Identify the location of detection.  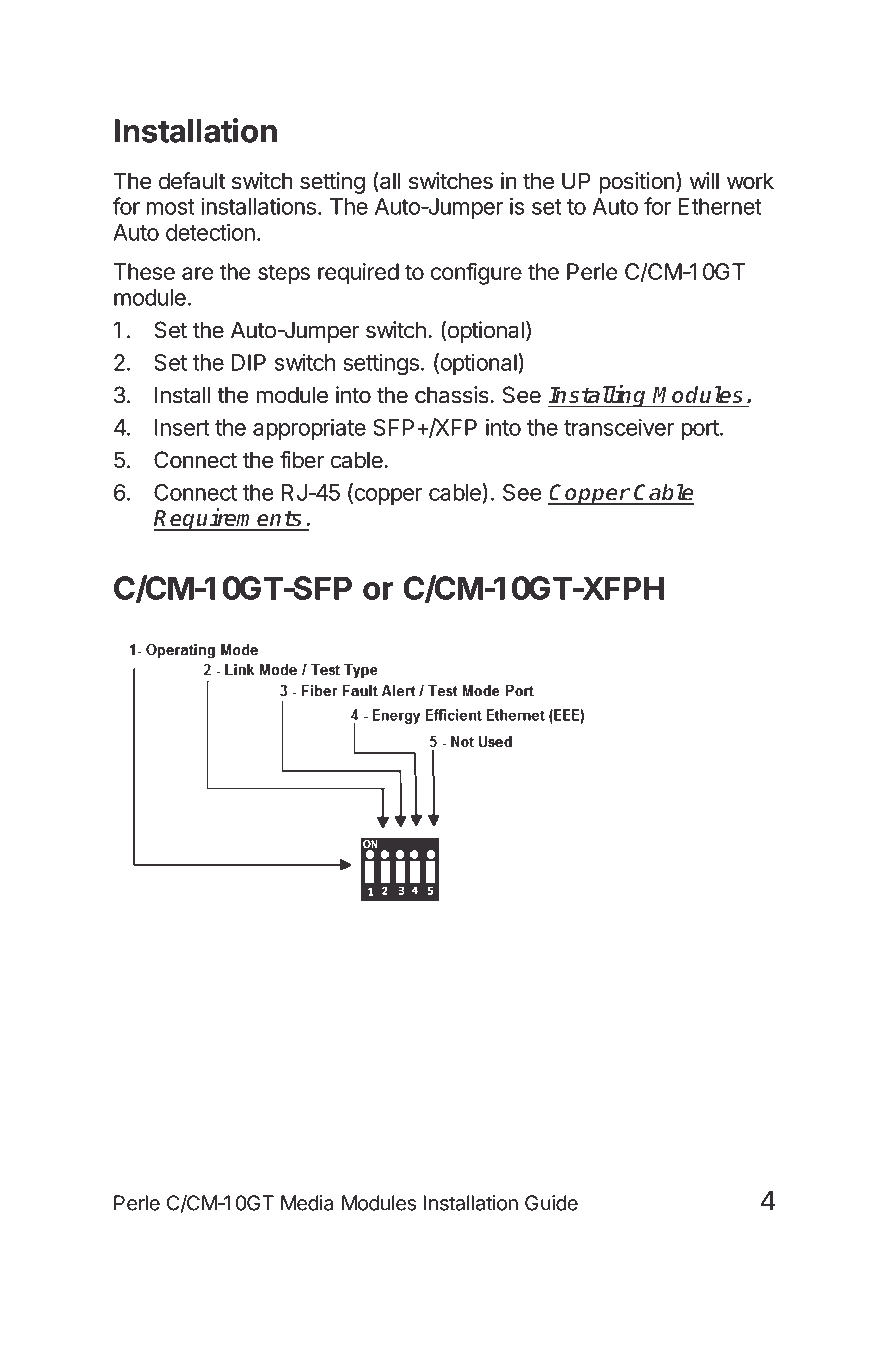
(210, 232).
